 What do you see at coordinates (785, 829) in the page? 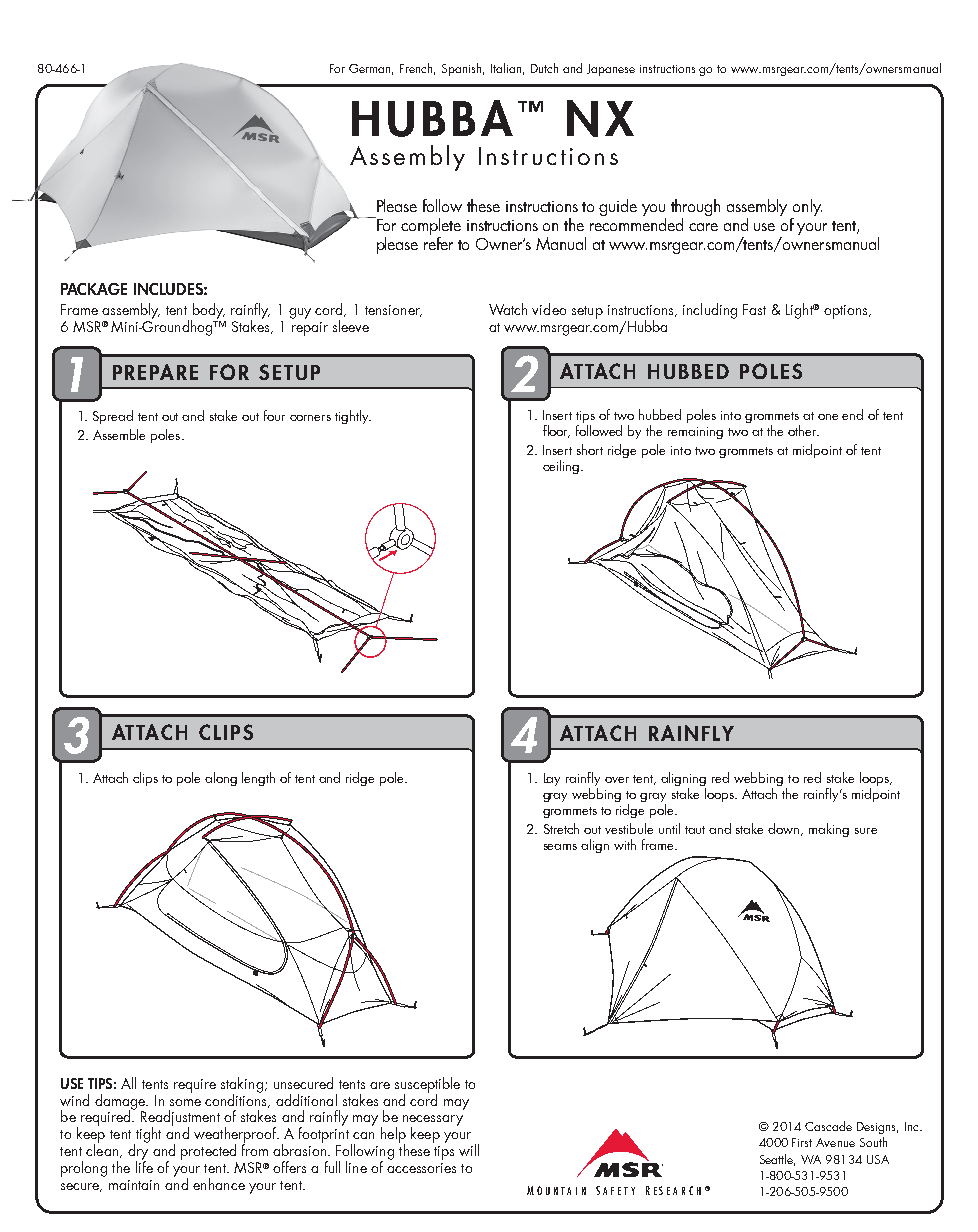
I see `down` at bounding box center [785, 829].
